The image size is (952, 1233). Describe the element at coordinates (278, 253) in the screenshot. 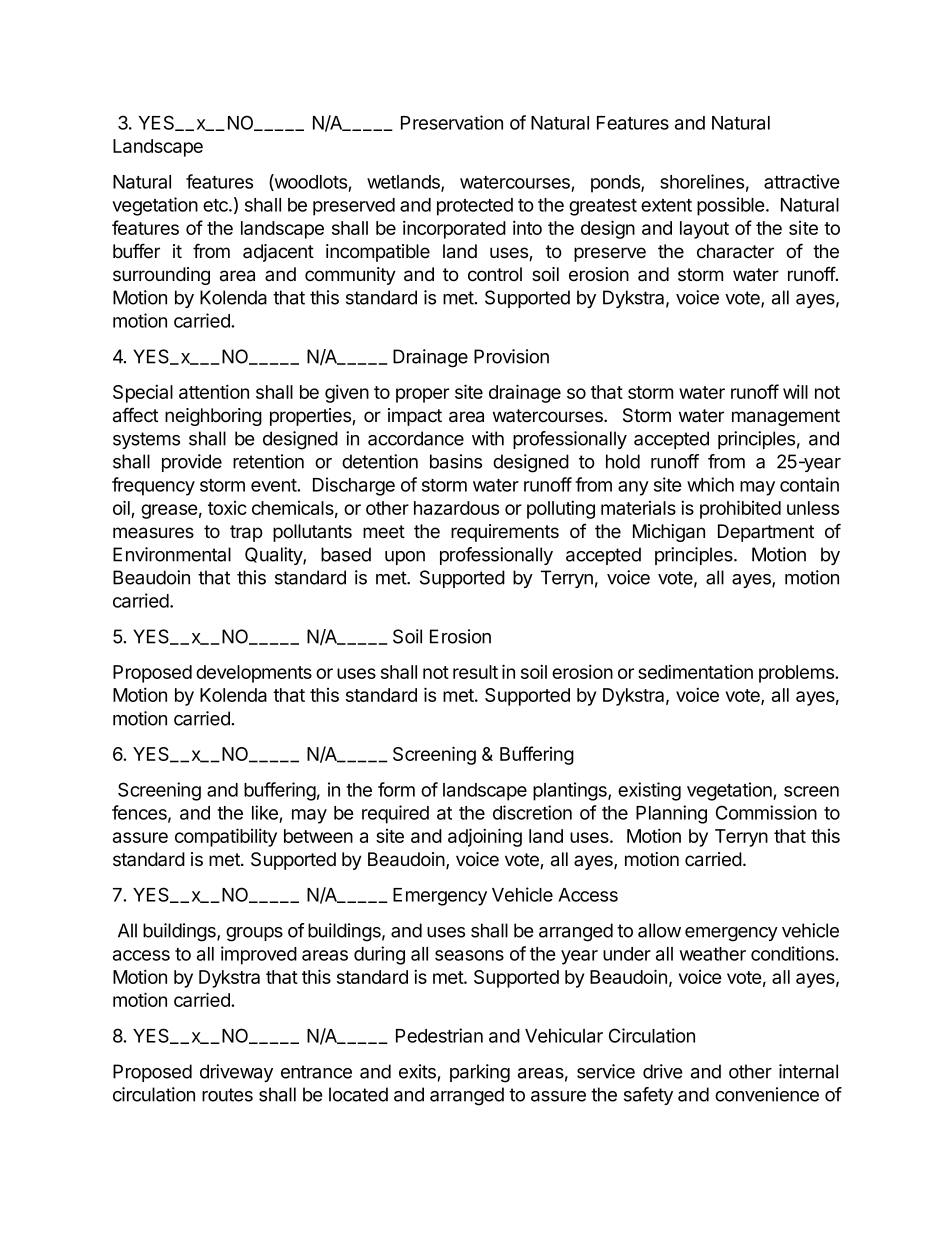

I see `adjacent` at that location.
